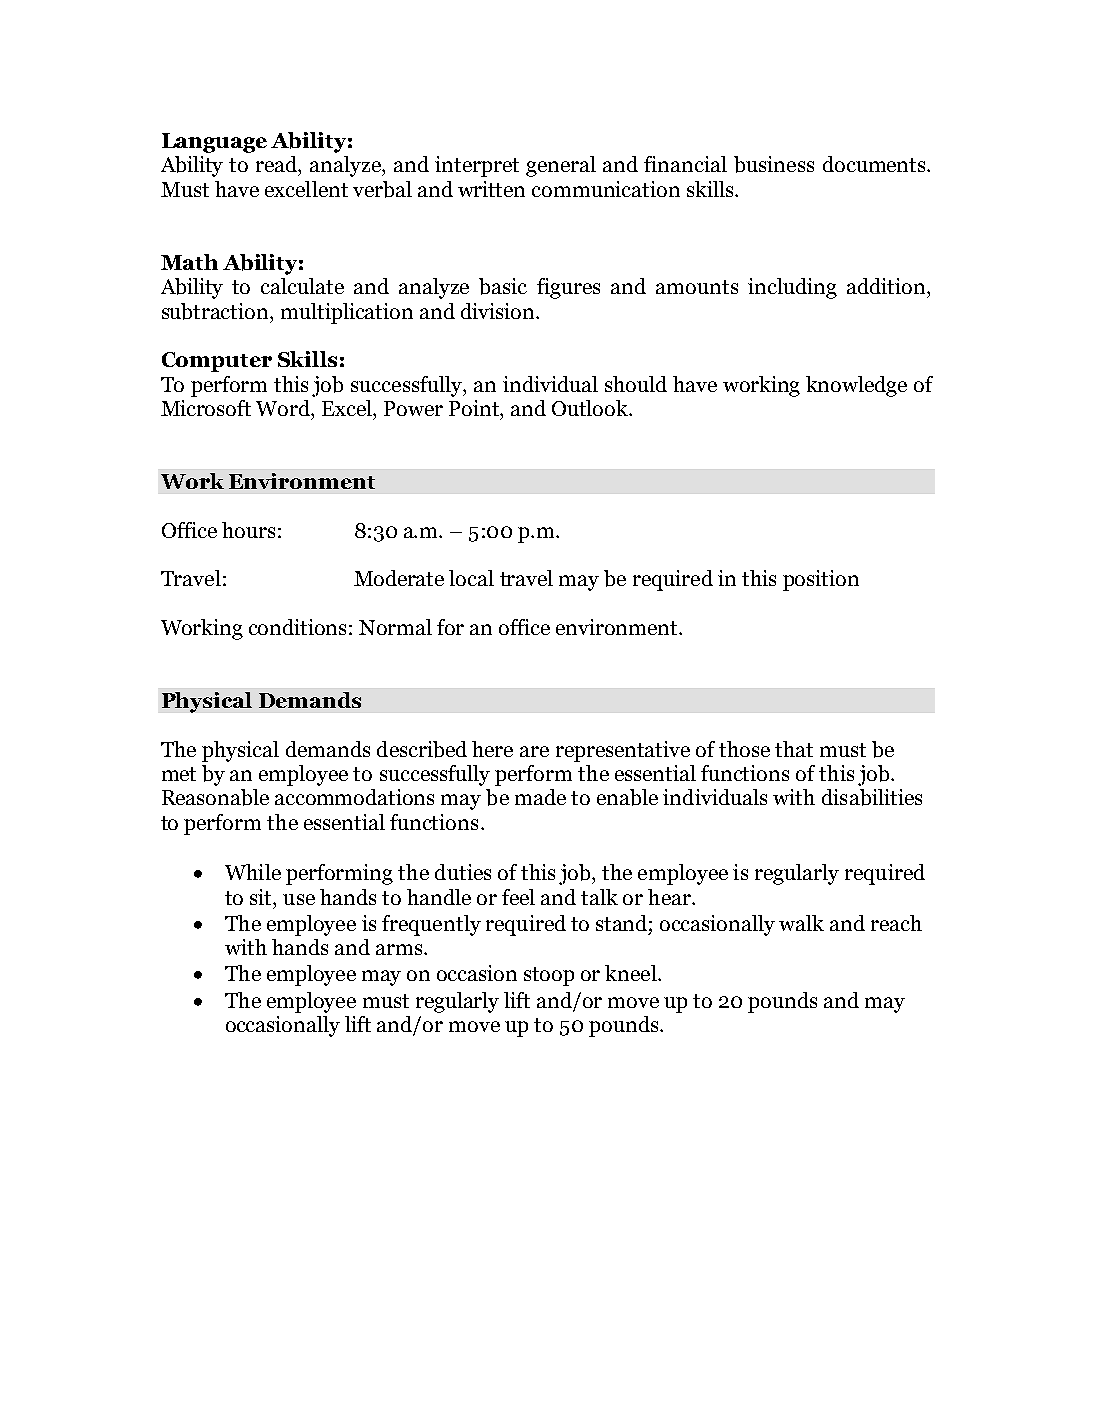  I want to click on general, so click(561, 166).
